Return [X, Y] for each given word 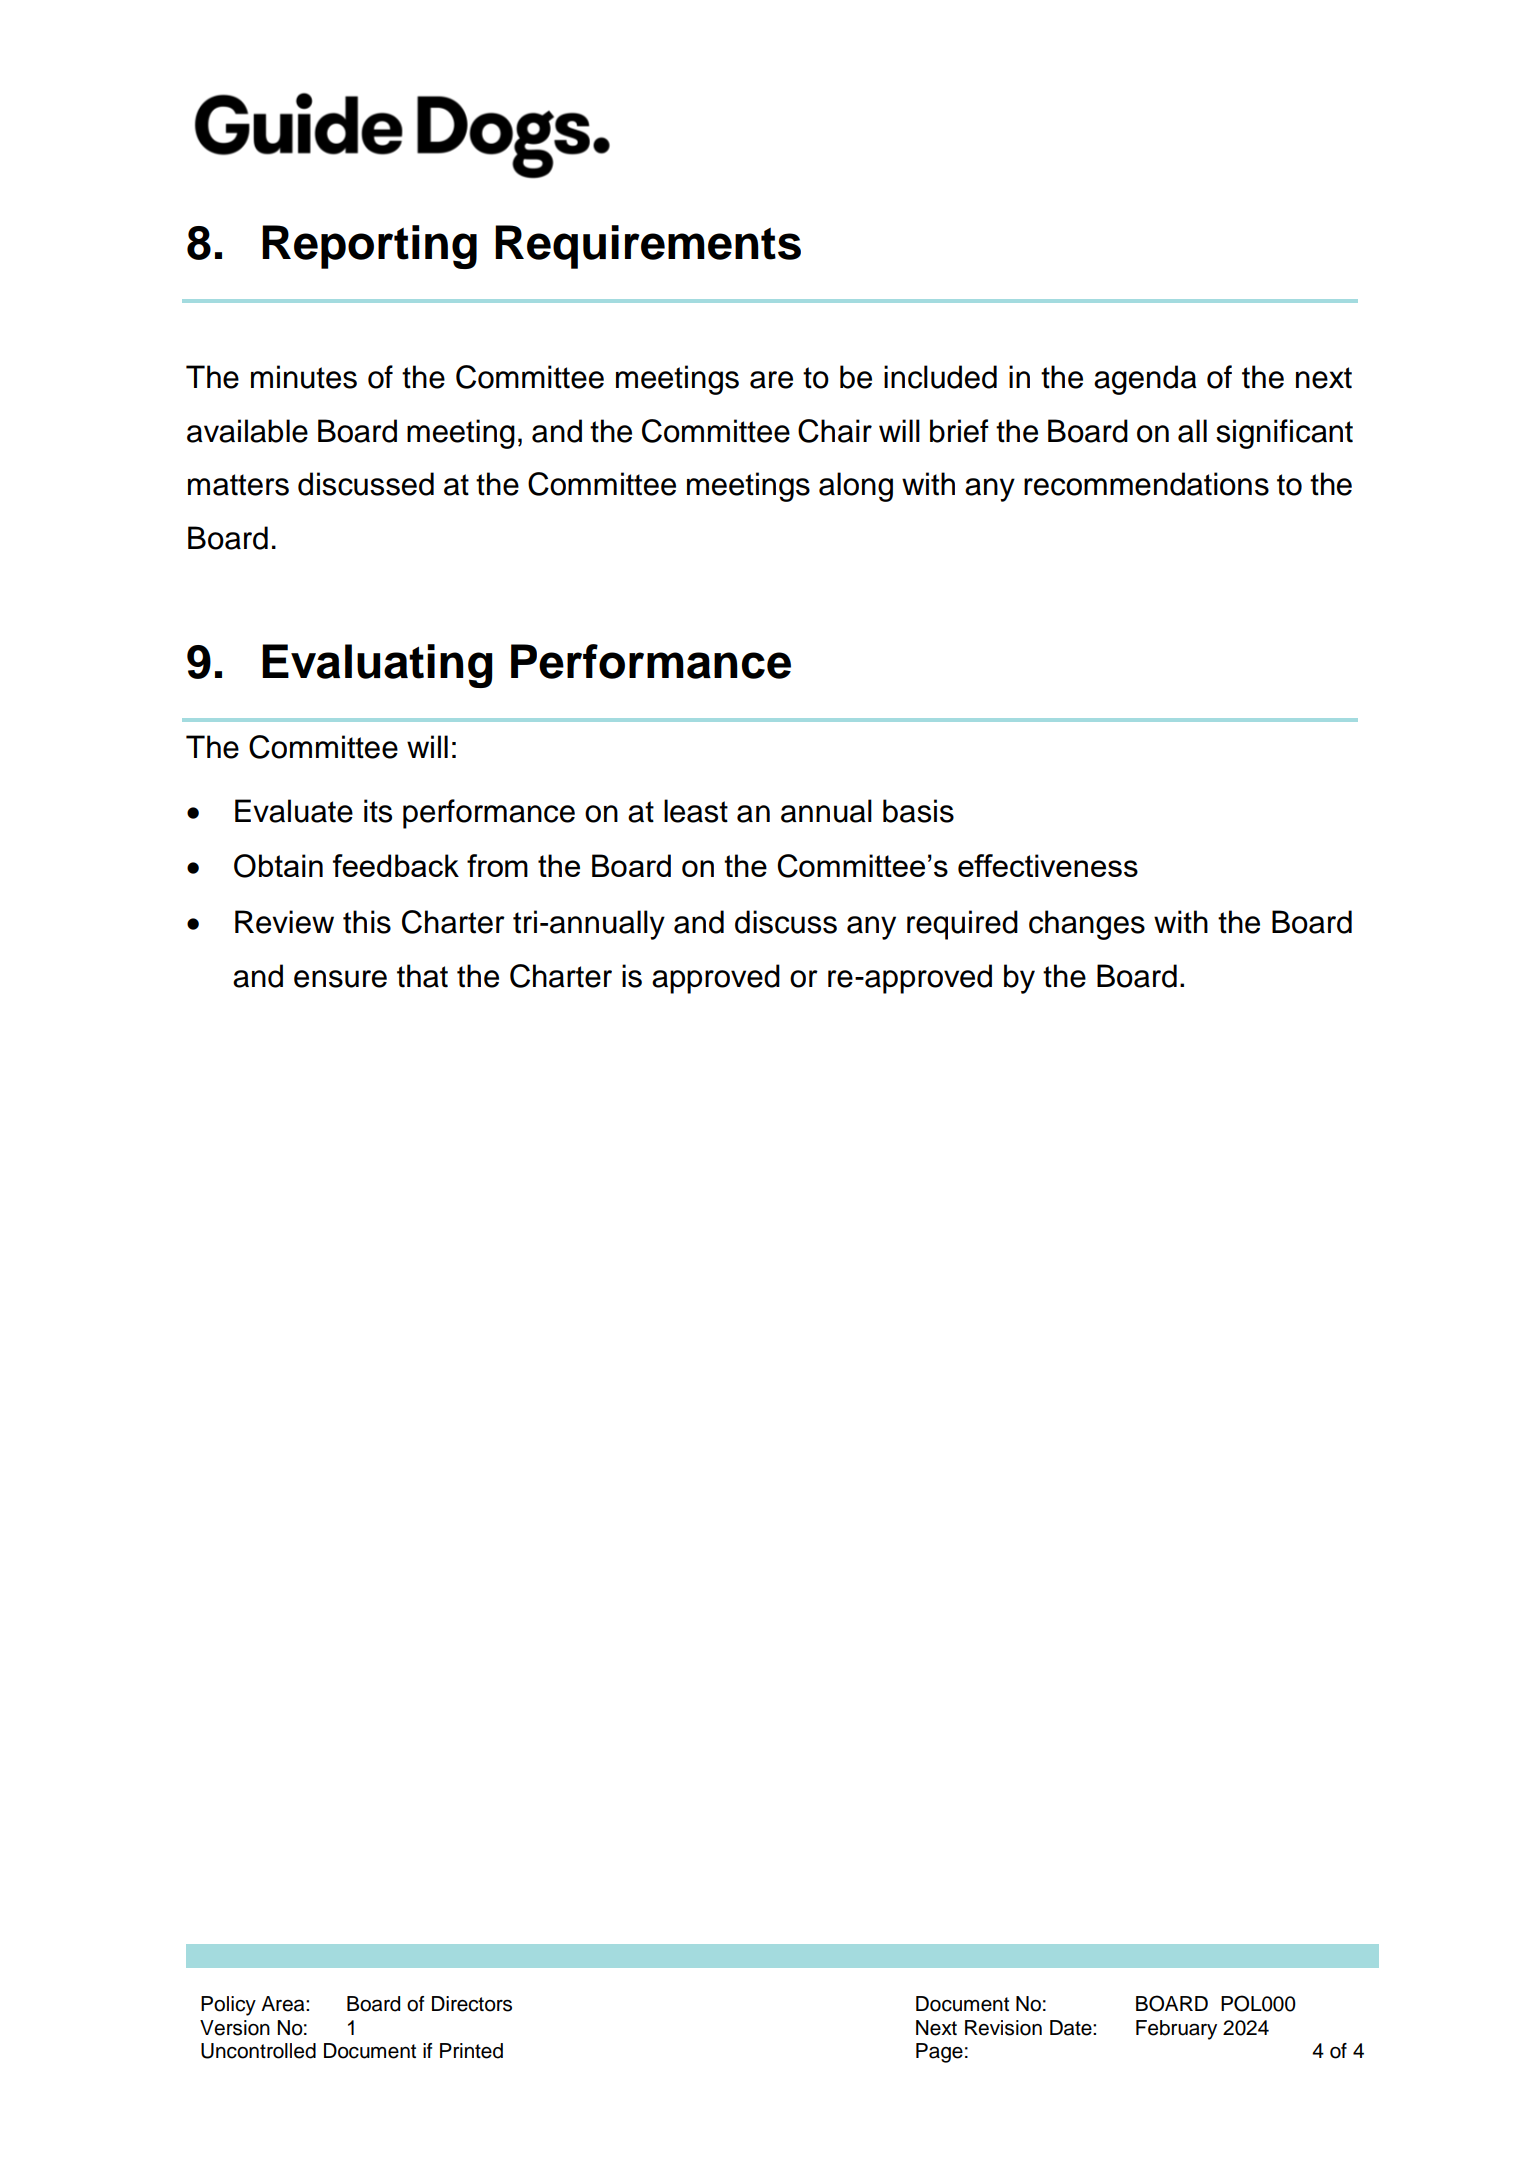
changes [1087, 925]
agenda [1145, 380]
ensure [340, 979]
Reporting [369, 247]
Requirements [648, 247]
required [962, 925]
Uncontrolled [258, 2051]
